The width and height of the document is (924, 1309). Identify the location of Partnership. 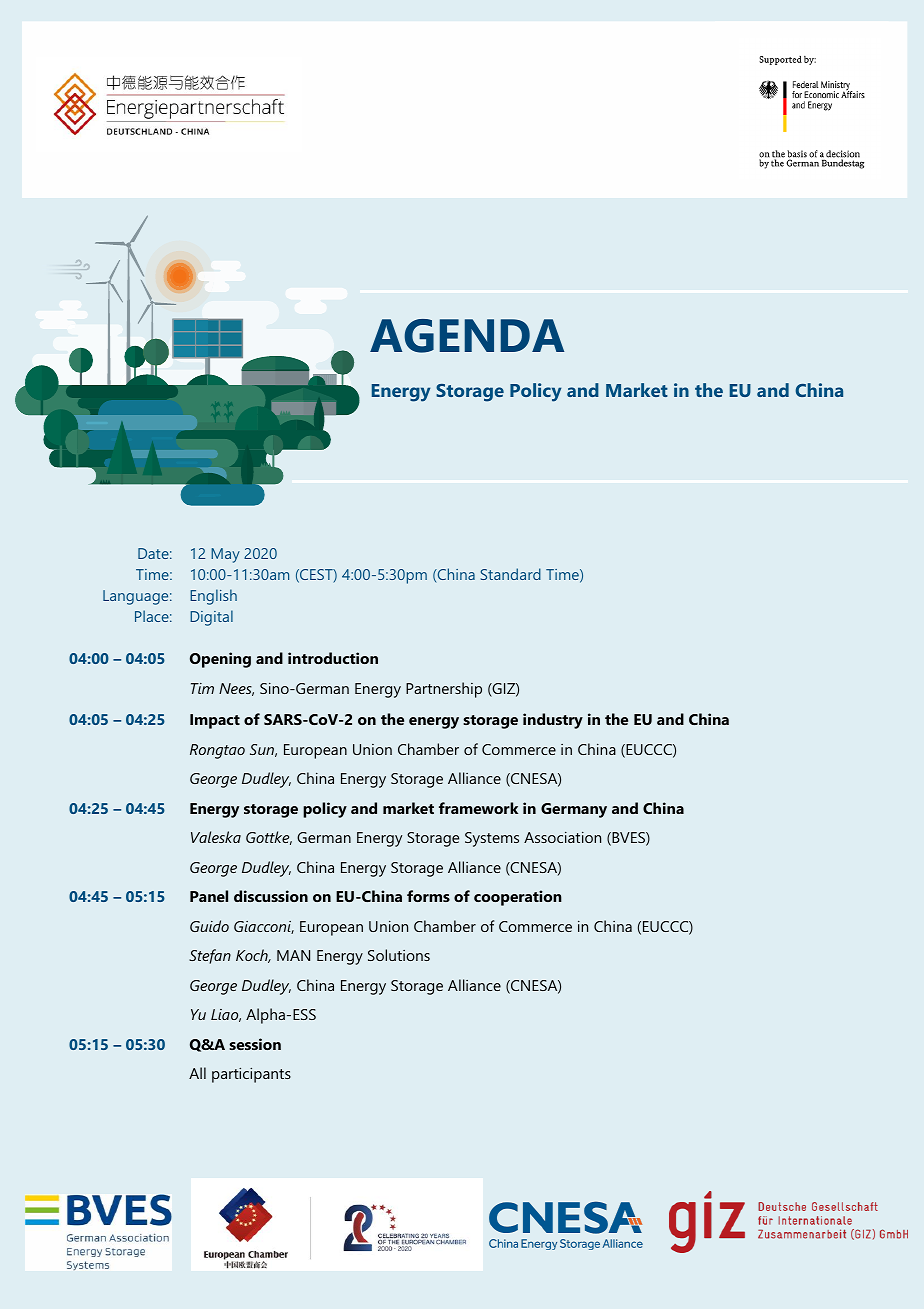
(444, 690).
